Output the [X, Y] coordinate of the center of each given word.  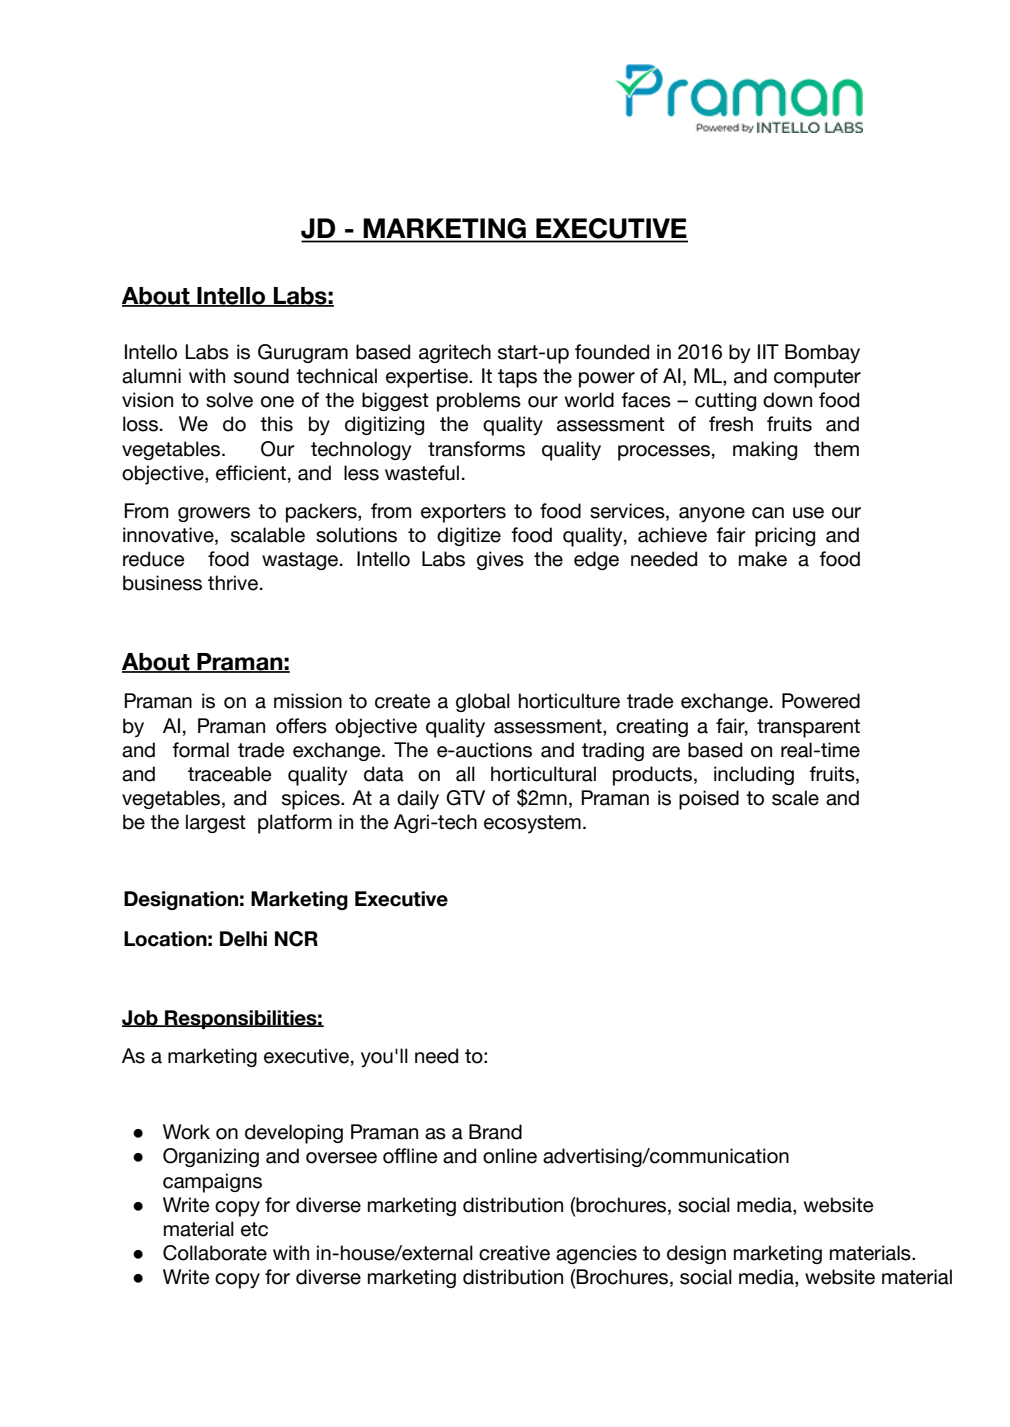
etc [254, 1229]
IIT [768, 351]
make [763, 559]
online [510, 1156]
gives [500, 560]
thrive [233, 583]
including [754, 775]
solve [229, 400]
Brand [495, 1132]
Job [141, 1018]
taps [517, 378]
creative [514, 1253]
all [465, 774]
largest [216, 823]
